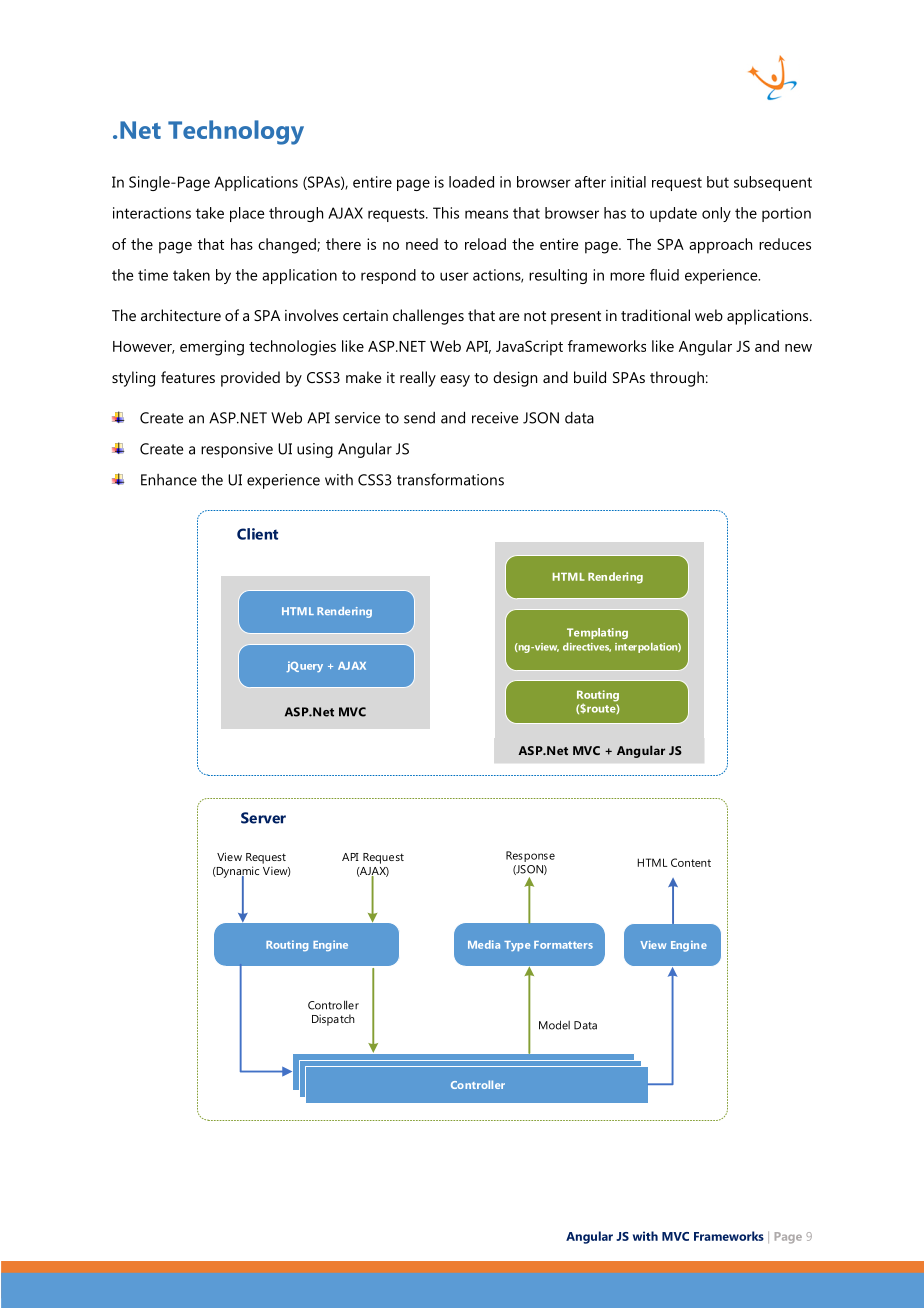 This document has width=924, height=1308. What do you see at coordinates (597, 633) in the document?
I see `Templating` at bounding box center [597, 633].
